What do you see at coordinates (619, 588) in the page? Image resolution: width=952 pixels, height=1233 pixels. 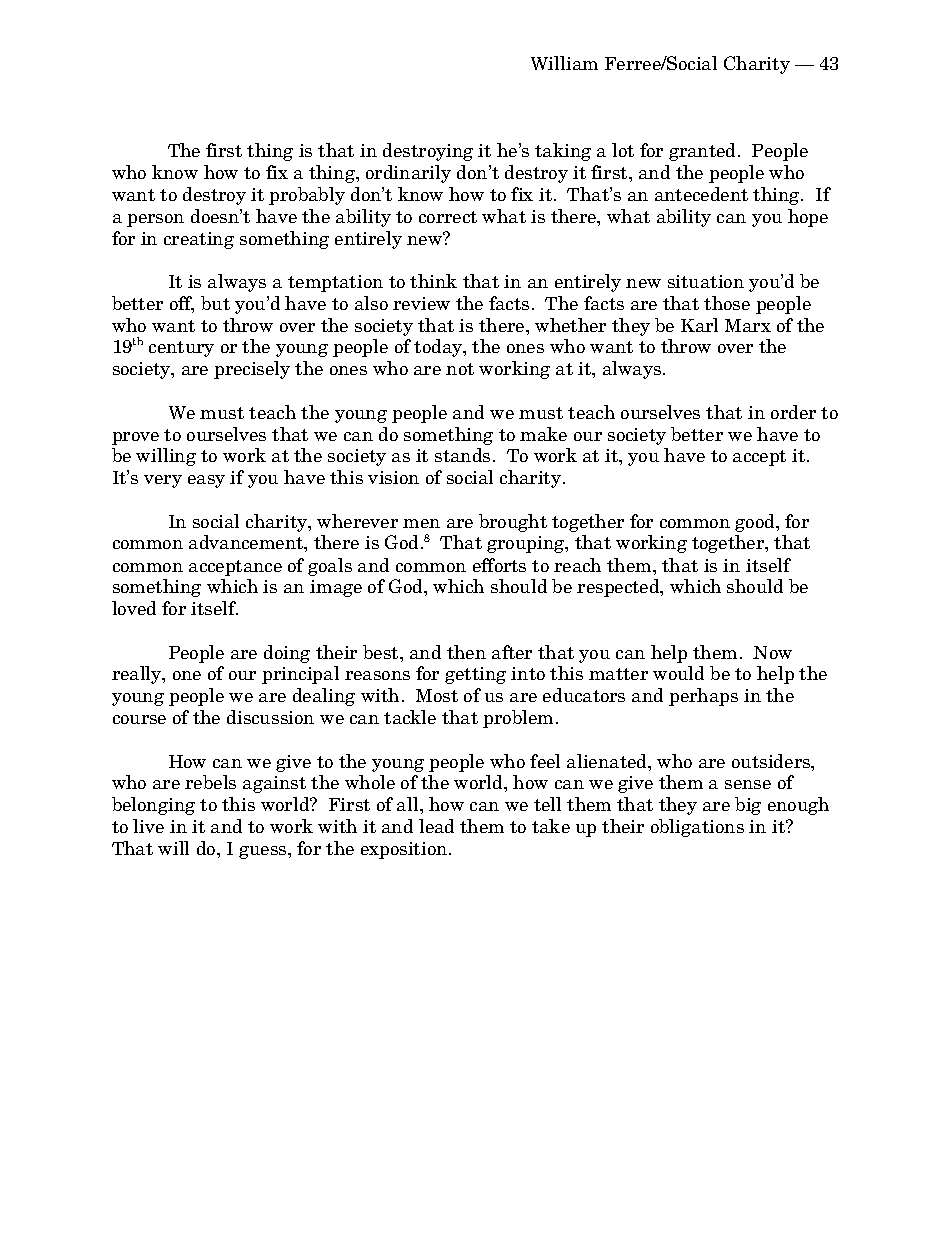 I see `respected` at bounding box center [619, 588].
